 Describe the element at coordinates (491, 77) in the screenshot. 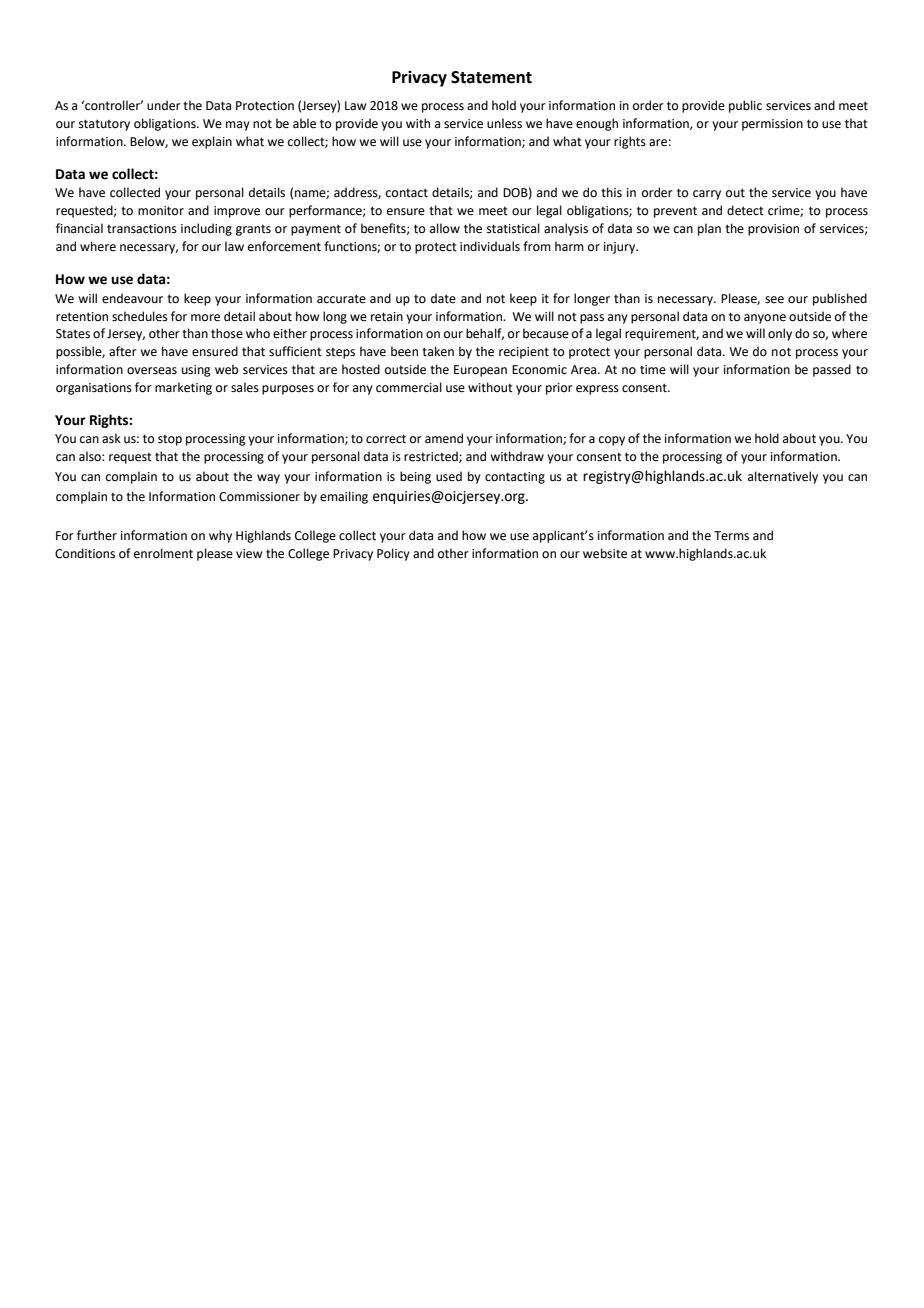

I see `Statement` at that location.
